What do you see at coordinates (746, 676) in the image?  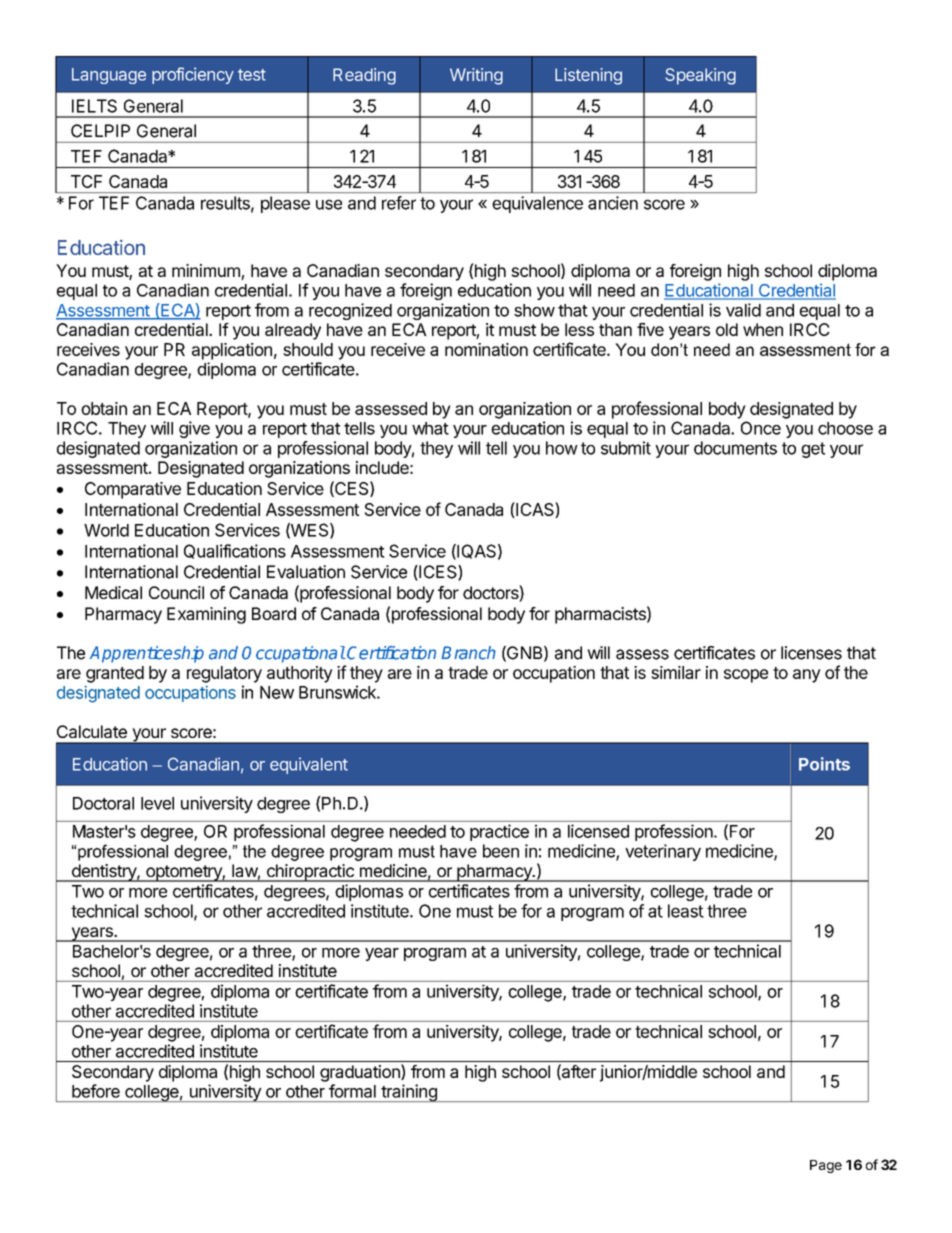 I see `scope` at bounding box center [746, 676].
